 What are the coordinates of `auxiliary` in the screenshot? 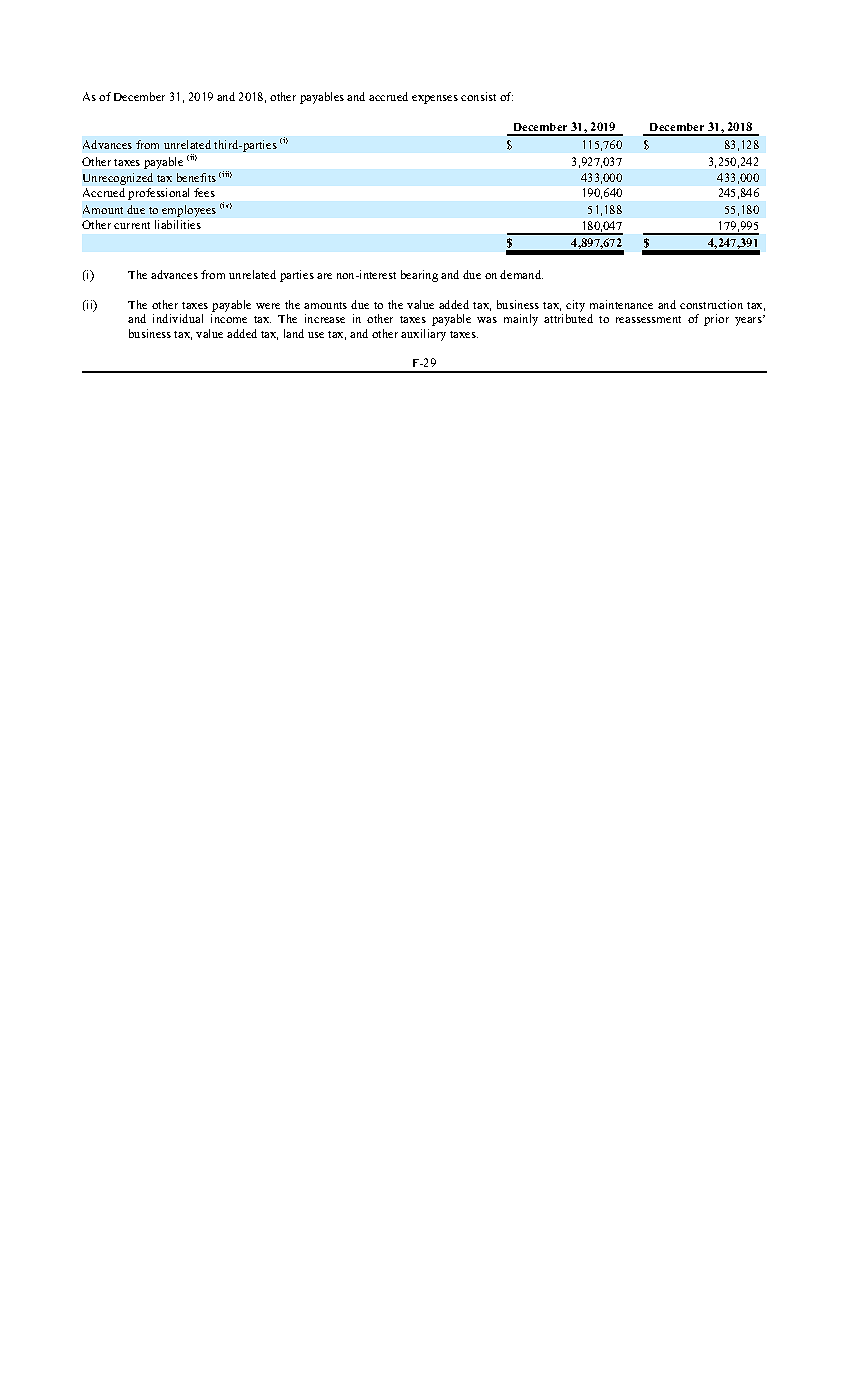 It's located at (423, 335).
